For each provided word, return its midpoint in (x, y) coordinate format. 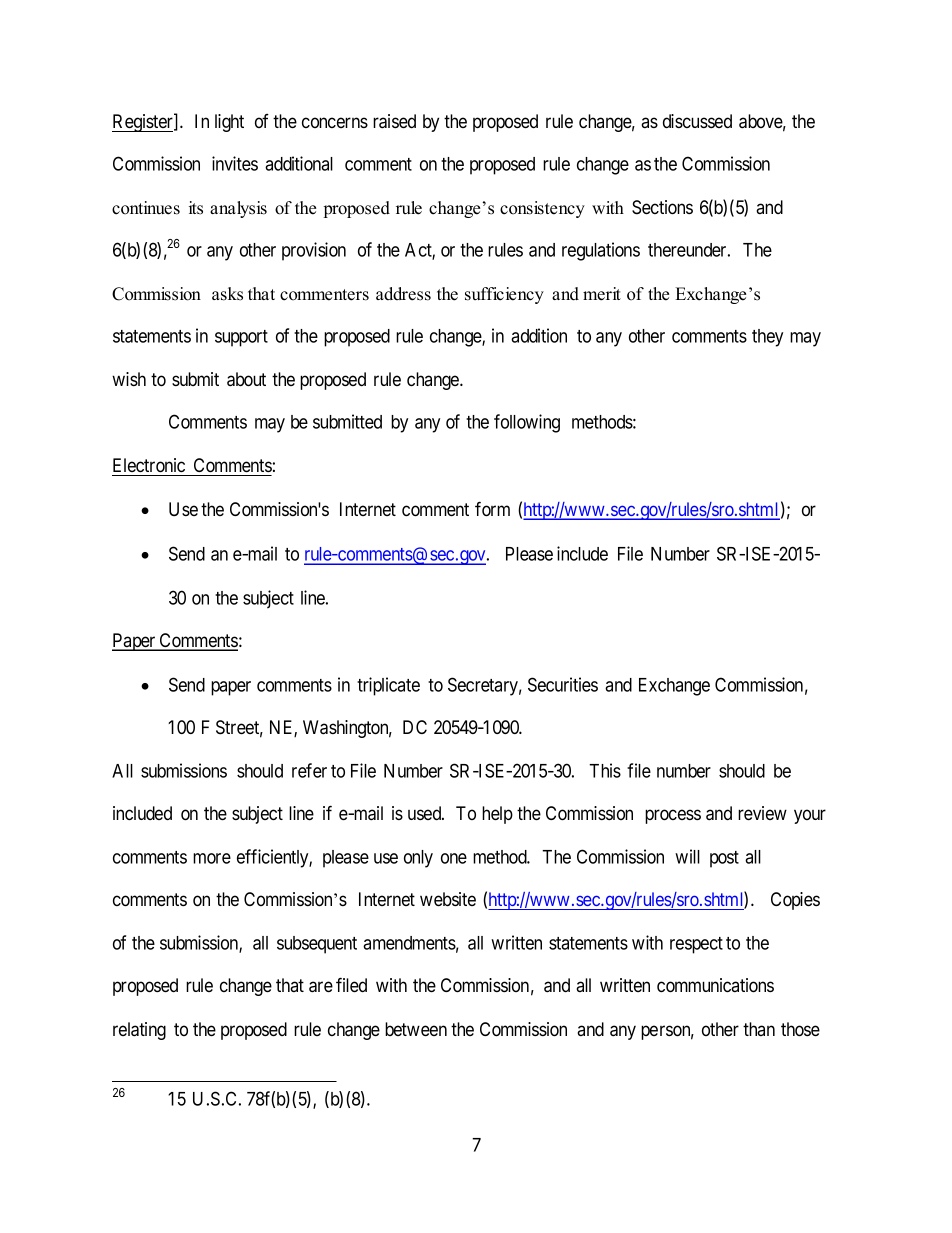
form (492, 509)
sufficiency (504, 295)
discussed (697, 121)
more (212, 858)
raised (394, 121)
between (416, 1029)
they (767, 338)
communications (715, 985)
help (497, 815)
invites (235, 163)
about (246, 379)
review (762, 813)
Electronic (149, 465)
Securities (563, 684)
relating (139, 1031)
